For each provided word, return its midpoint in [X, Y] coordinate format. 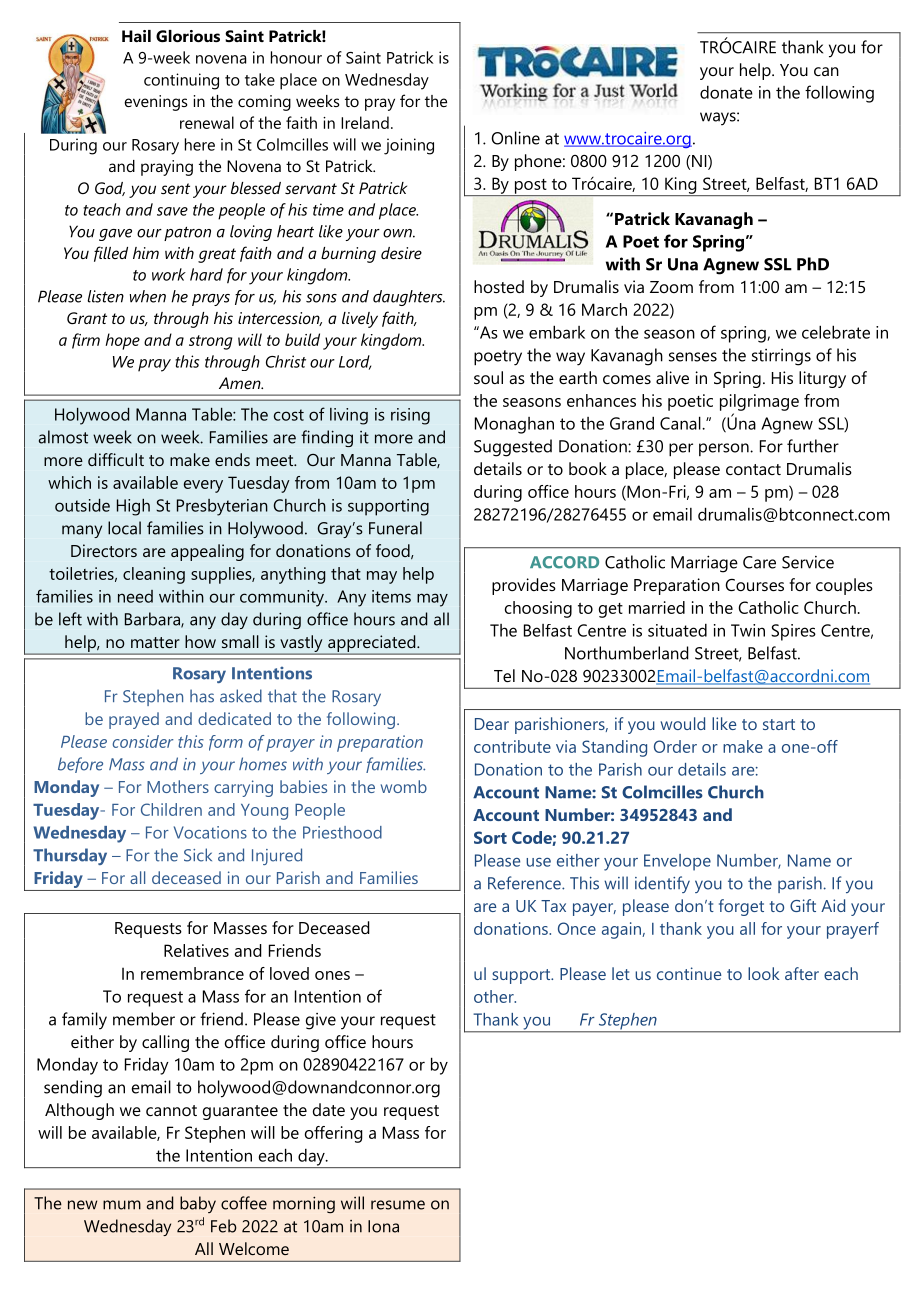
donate [726, 92]
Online [515, 138]
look [764, 973]
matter [155, 642]
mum [122, 1205]
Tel [504, 675]
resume [398, 1205]
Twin [748, 630]
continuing [181, 81]
